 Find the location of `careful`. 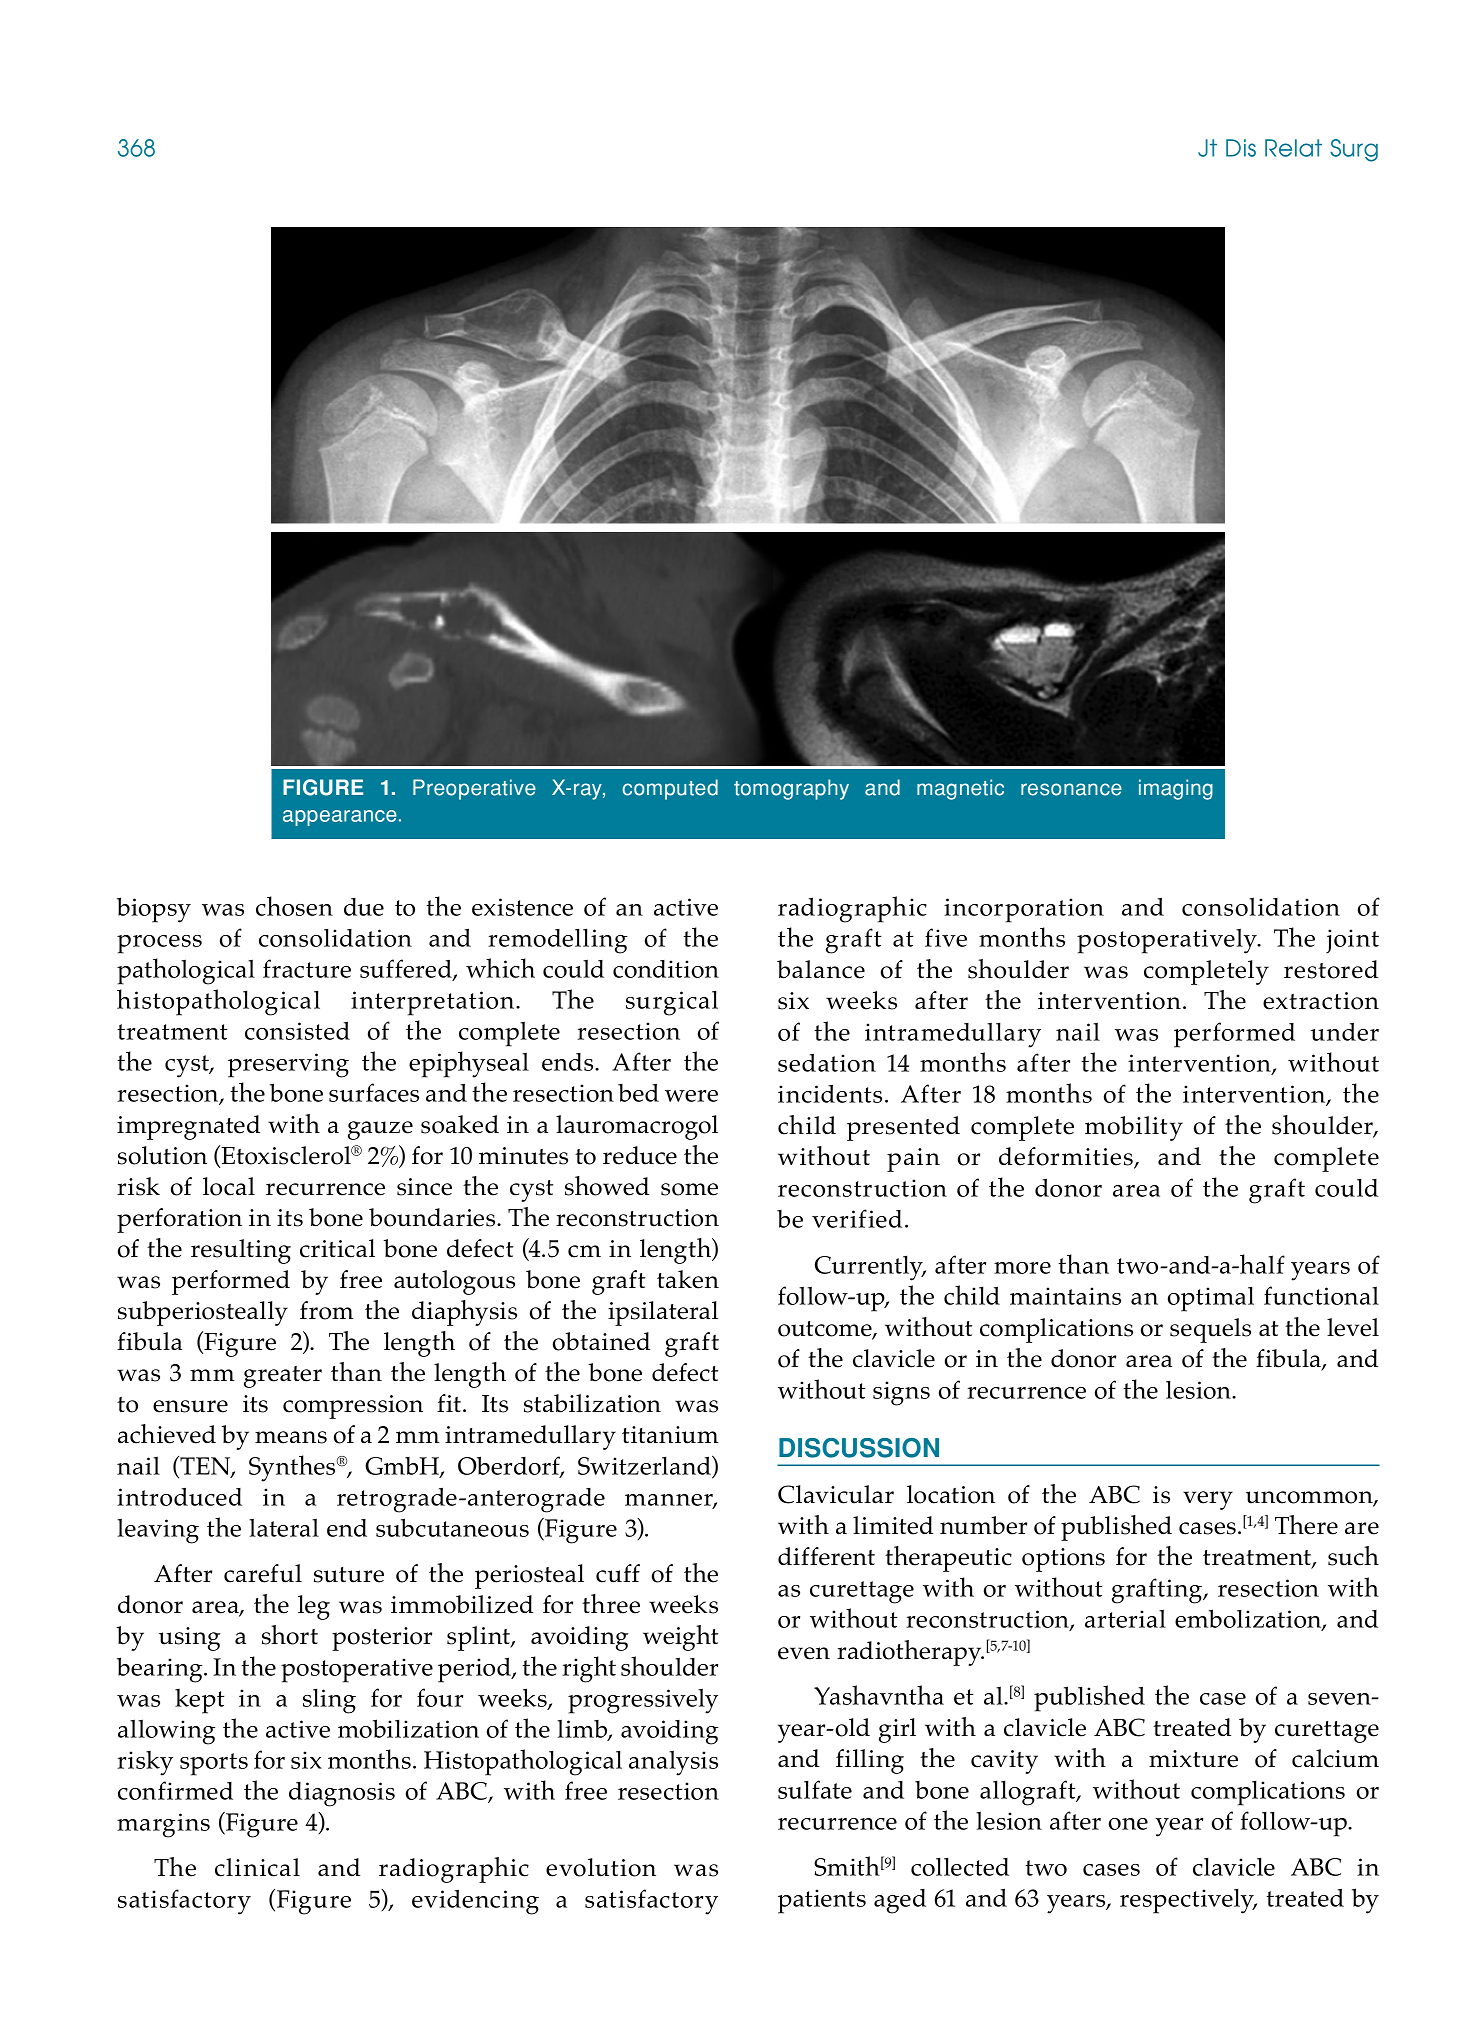

careful is located at coordinates (263, 1573).
